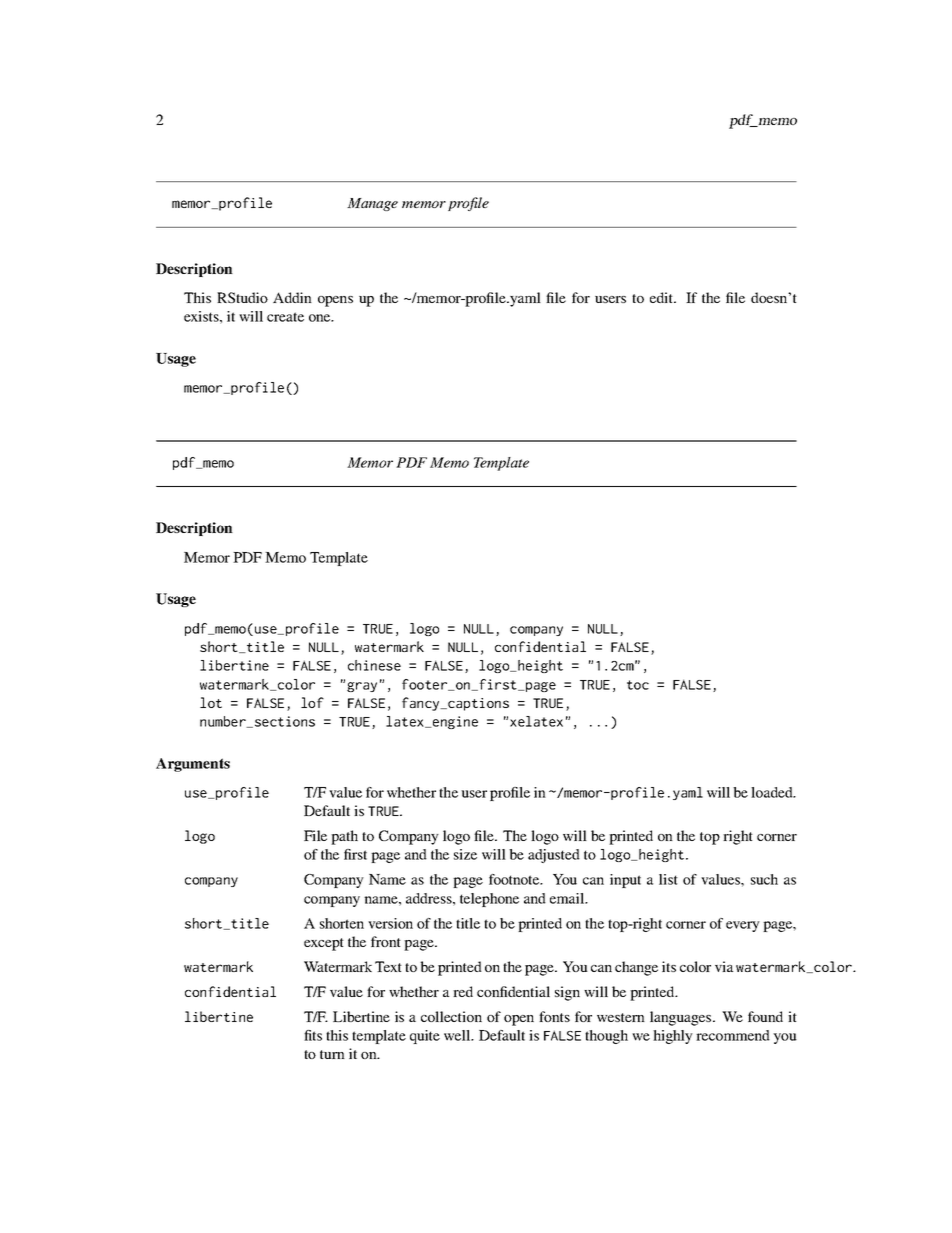 The image size is (952, 1233). What do you see at coordinates (292, 297) in the screenshot?
I see `Addin` at bounding box center [292, 297].
